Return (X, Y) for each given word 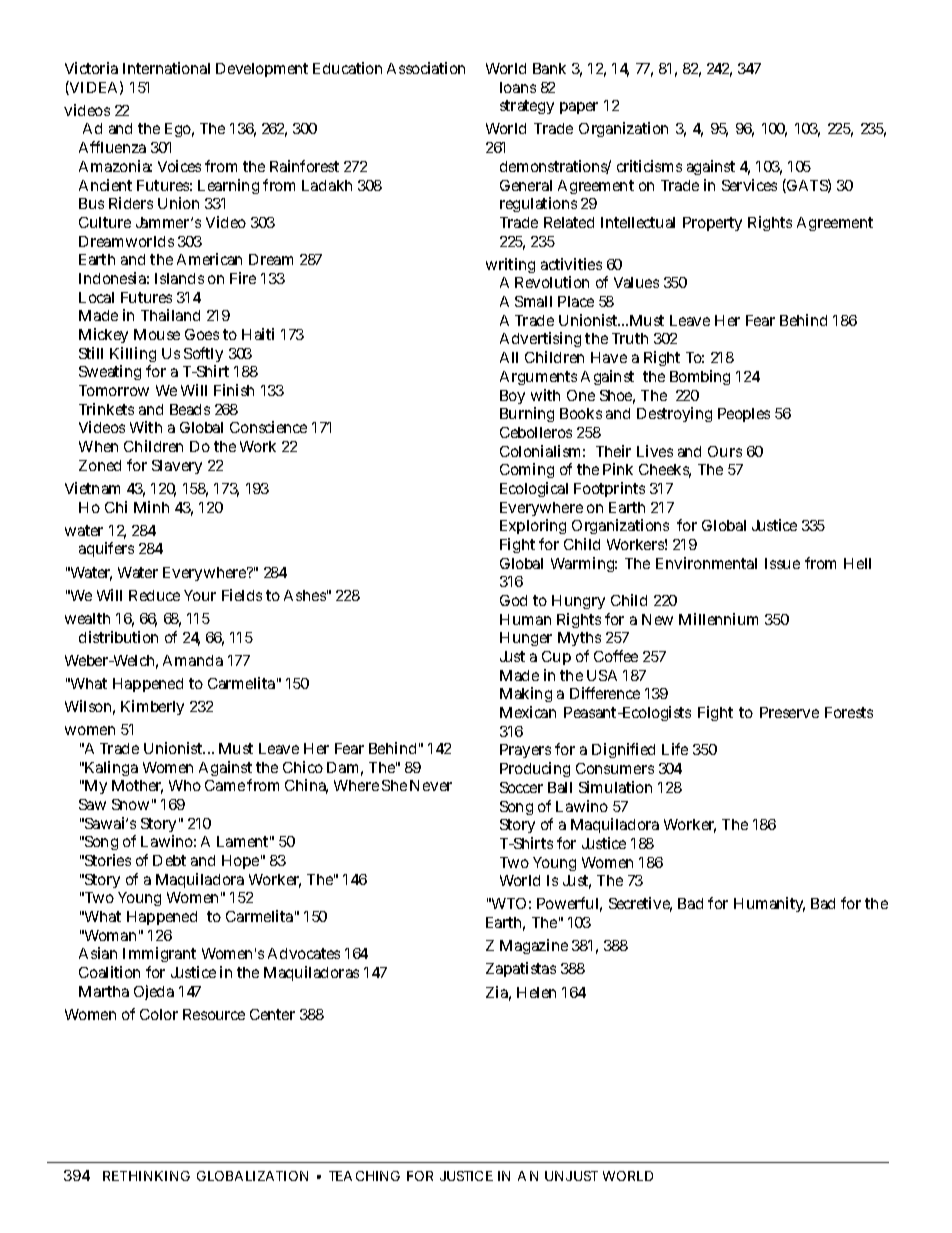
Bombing (700, 377)
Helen (536, 992)
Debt (169, 860)
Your (200, 595)
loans (518, 87)
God (513, 600)
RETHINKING (146, 1176)
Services (749, 185)
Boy (512, 397)
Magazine (534, 946)
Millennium (718, 619)
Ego (179, 130)
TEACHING (364, 1176)
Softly (203, 356)
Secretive (640, 904)
